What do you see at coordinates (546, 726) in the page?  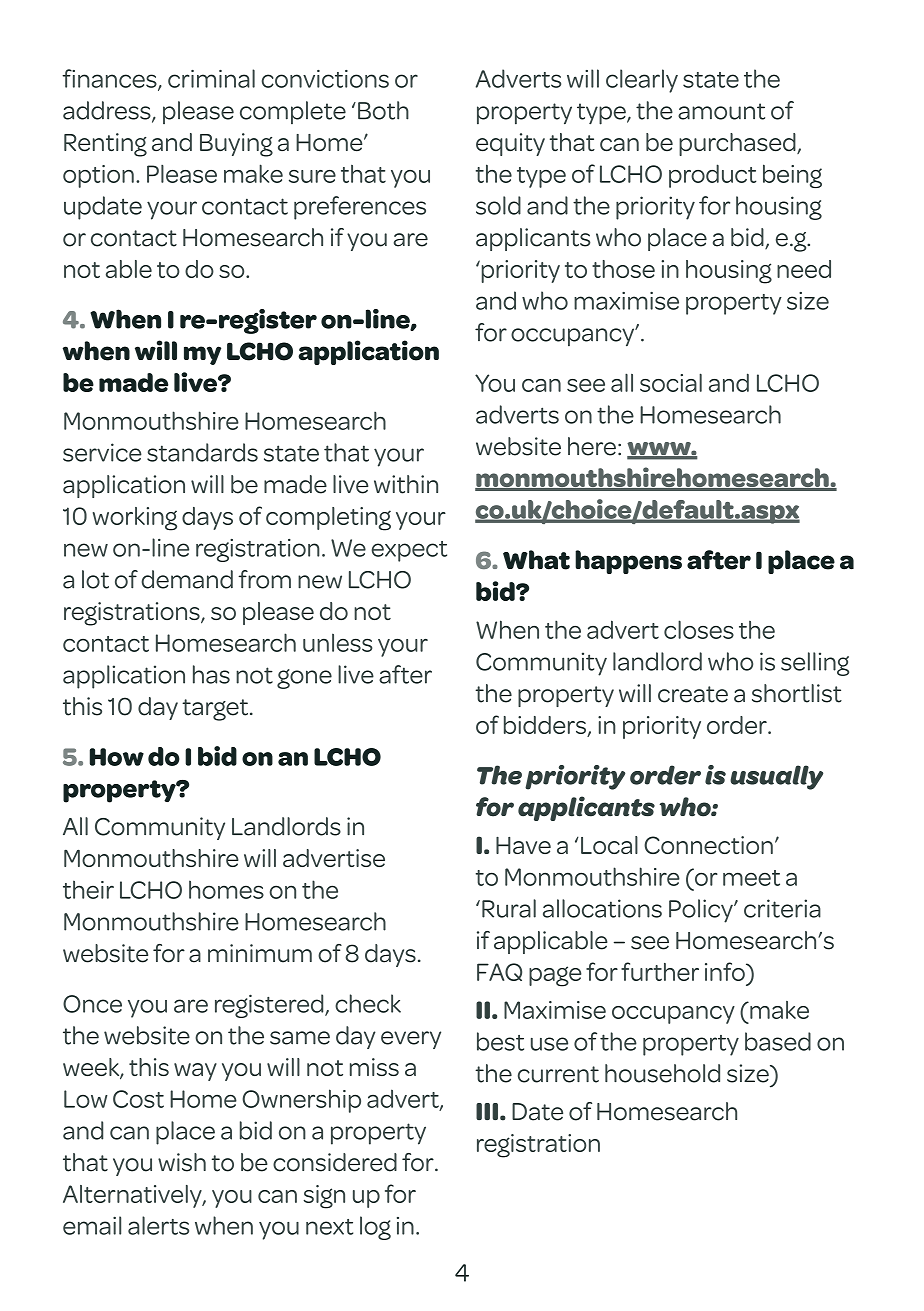 I see `bidders` at bounding box center [546, 726].
